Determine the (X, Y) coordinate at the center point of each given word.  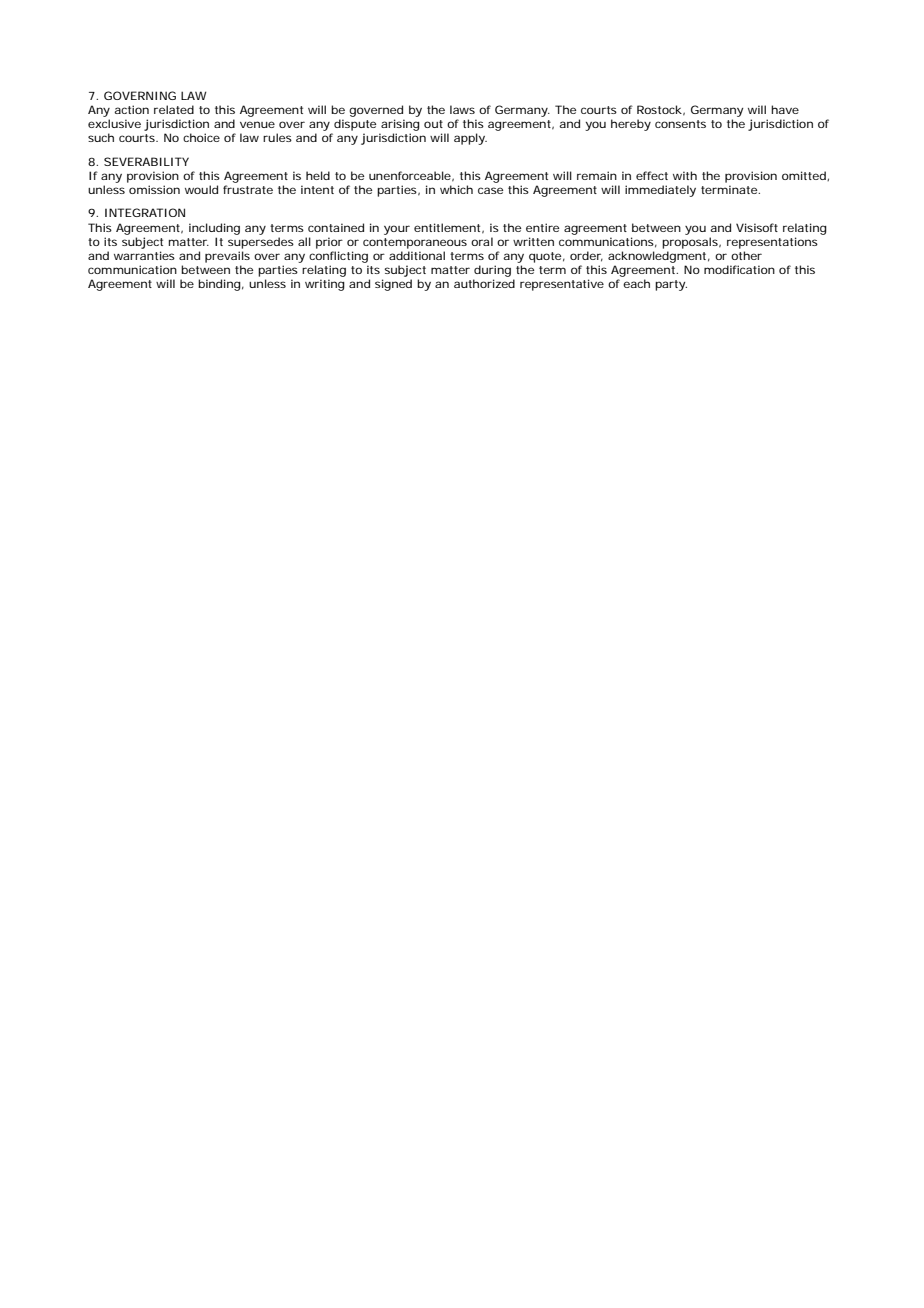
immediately (660, 191)
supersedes (261, 243)
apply (470, 139)
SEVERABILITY (146, 161)
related (174, 109)
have (785, 109)
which (456, 189)
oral (482, 241)
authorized (484, 283)
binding (219, 285)
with (685, 175)
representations (772, 243)
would (201, 189)
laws (462, 109)
